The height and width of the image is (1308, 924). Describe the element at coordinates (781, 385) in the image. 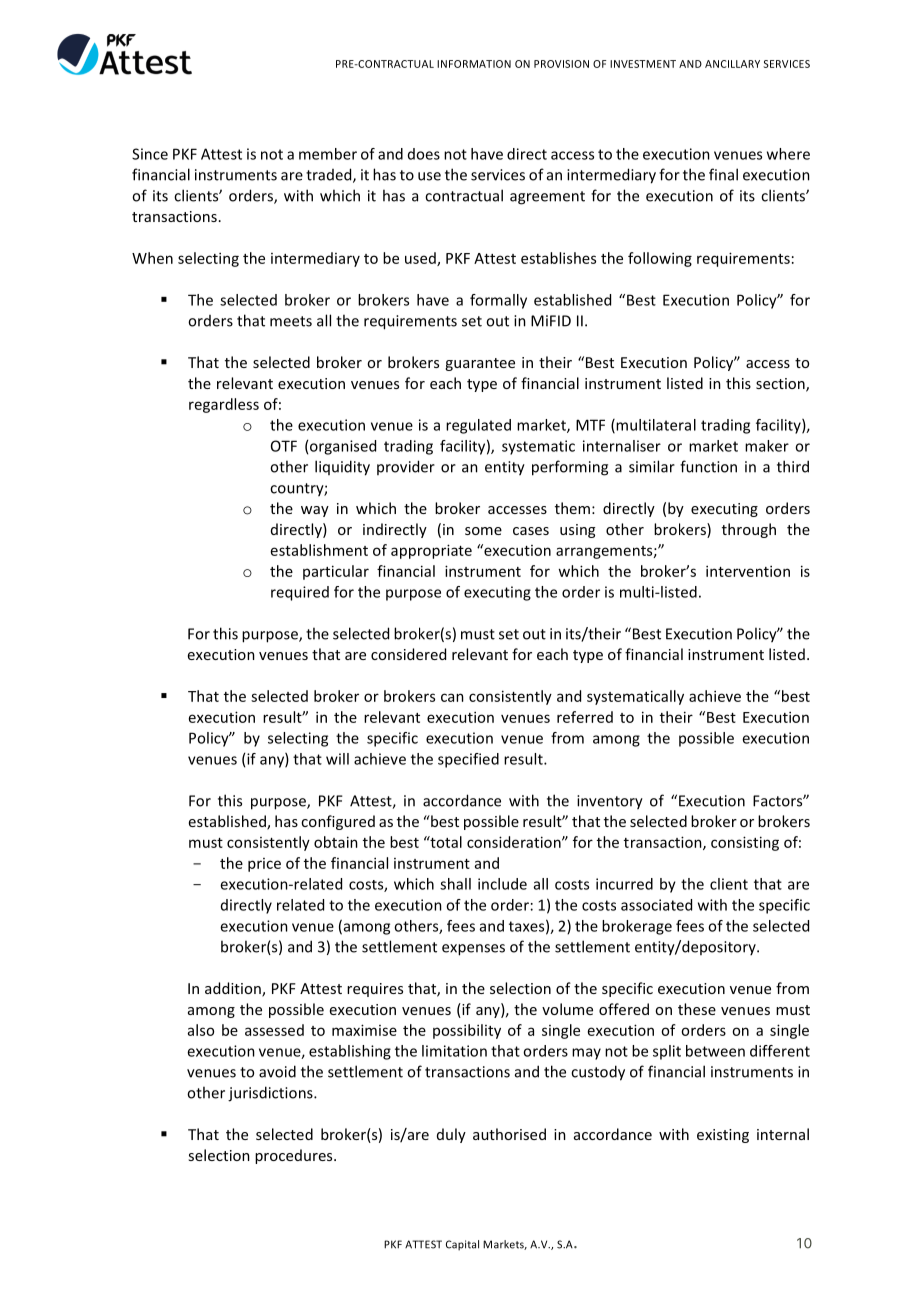

I see `section` at that location.
